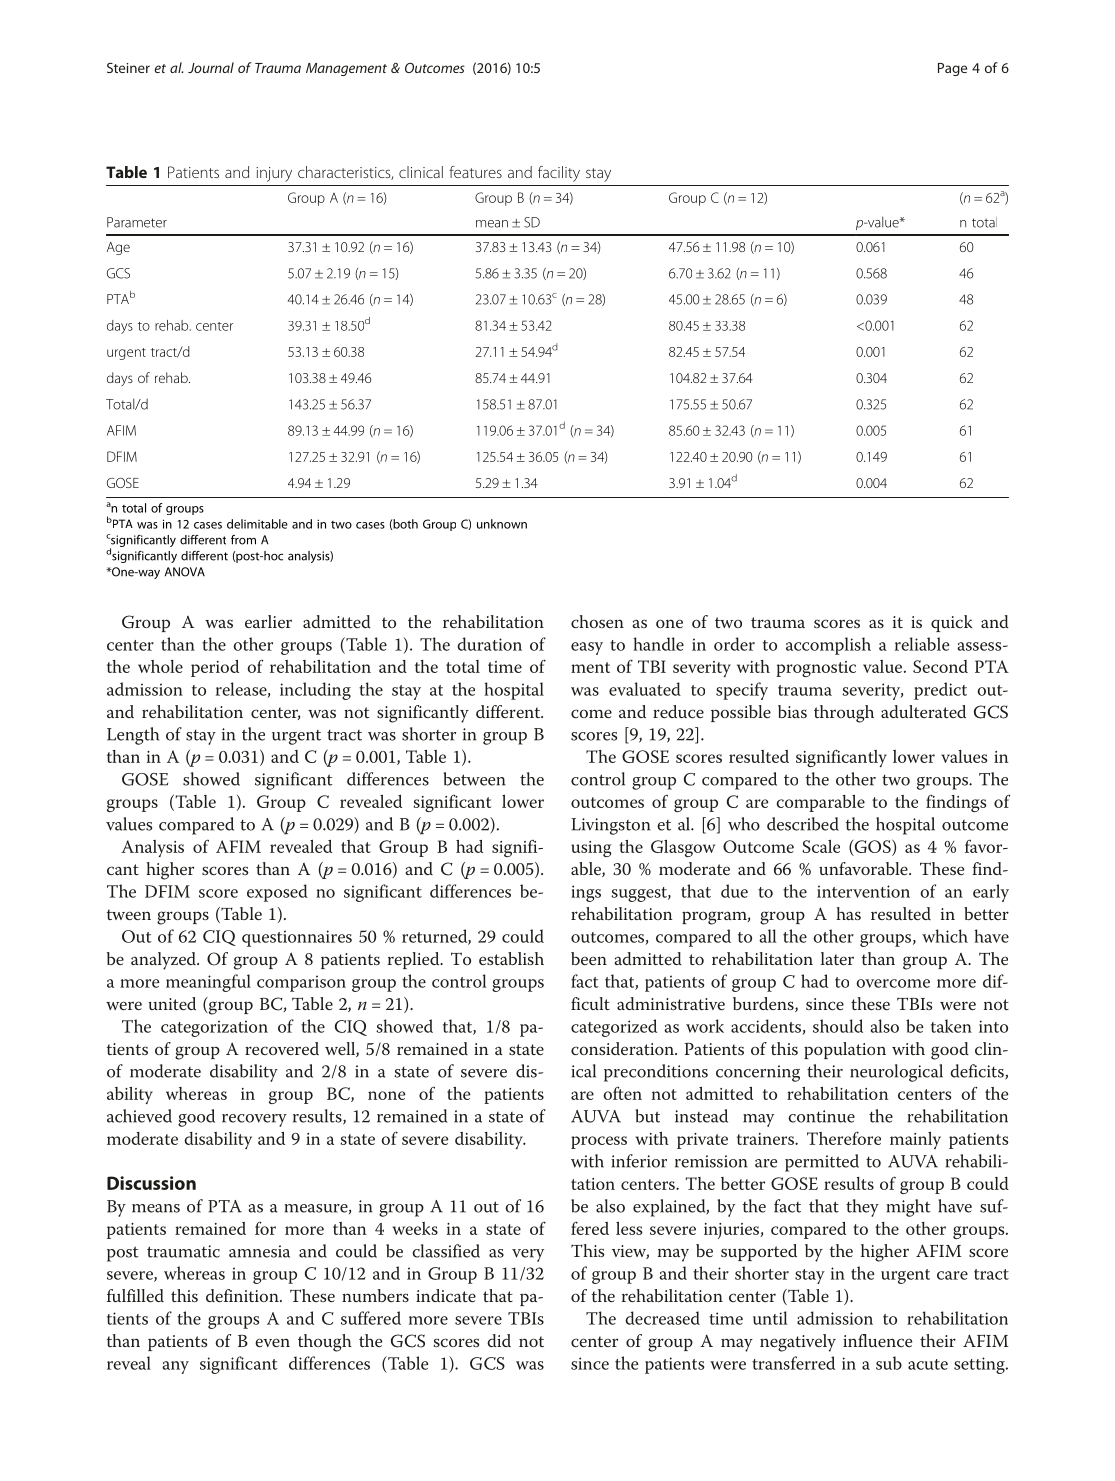 The width and height of the page is (1115, 1481). I want to click on influence, so click(877, 1340).
